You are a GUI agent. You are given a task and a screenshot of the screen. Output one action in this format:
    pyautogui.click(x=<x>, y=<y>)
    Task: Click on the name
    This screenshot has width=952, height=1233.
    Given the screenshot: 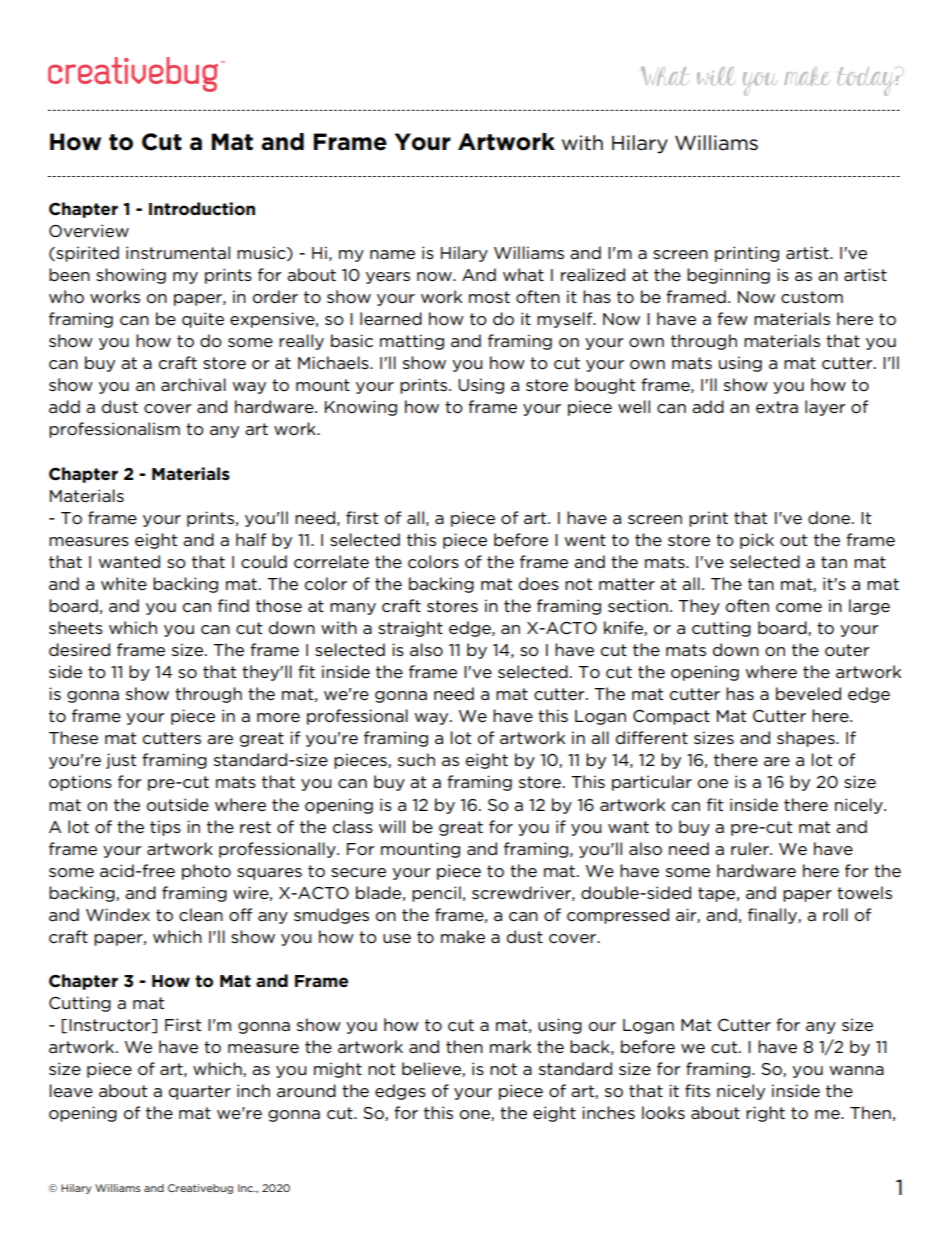 What is the action you would take?
    pyautogui.click(x=392, y=254)
